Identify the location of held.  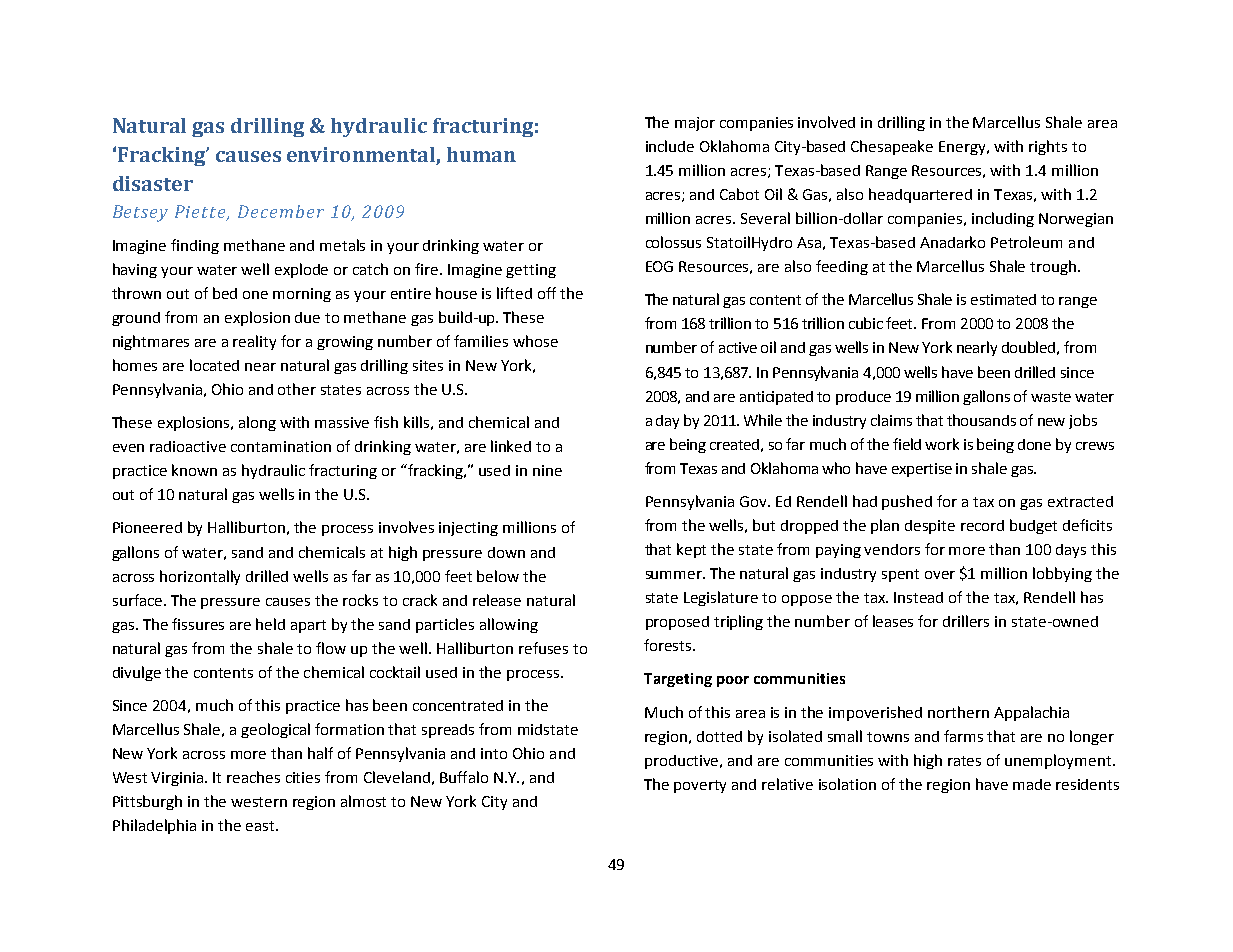
(270, 624).
